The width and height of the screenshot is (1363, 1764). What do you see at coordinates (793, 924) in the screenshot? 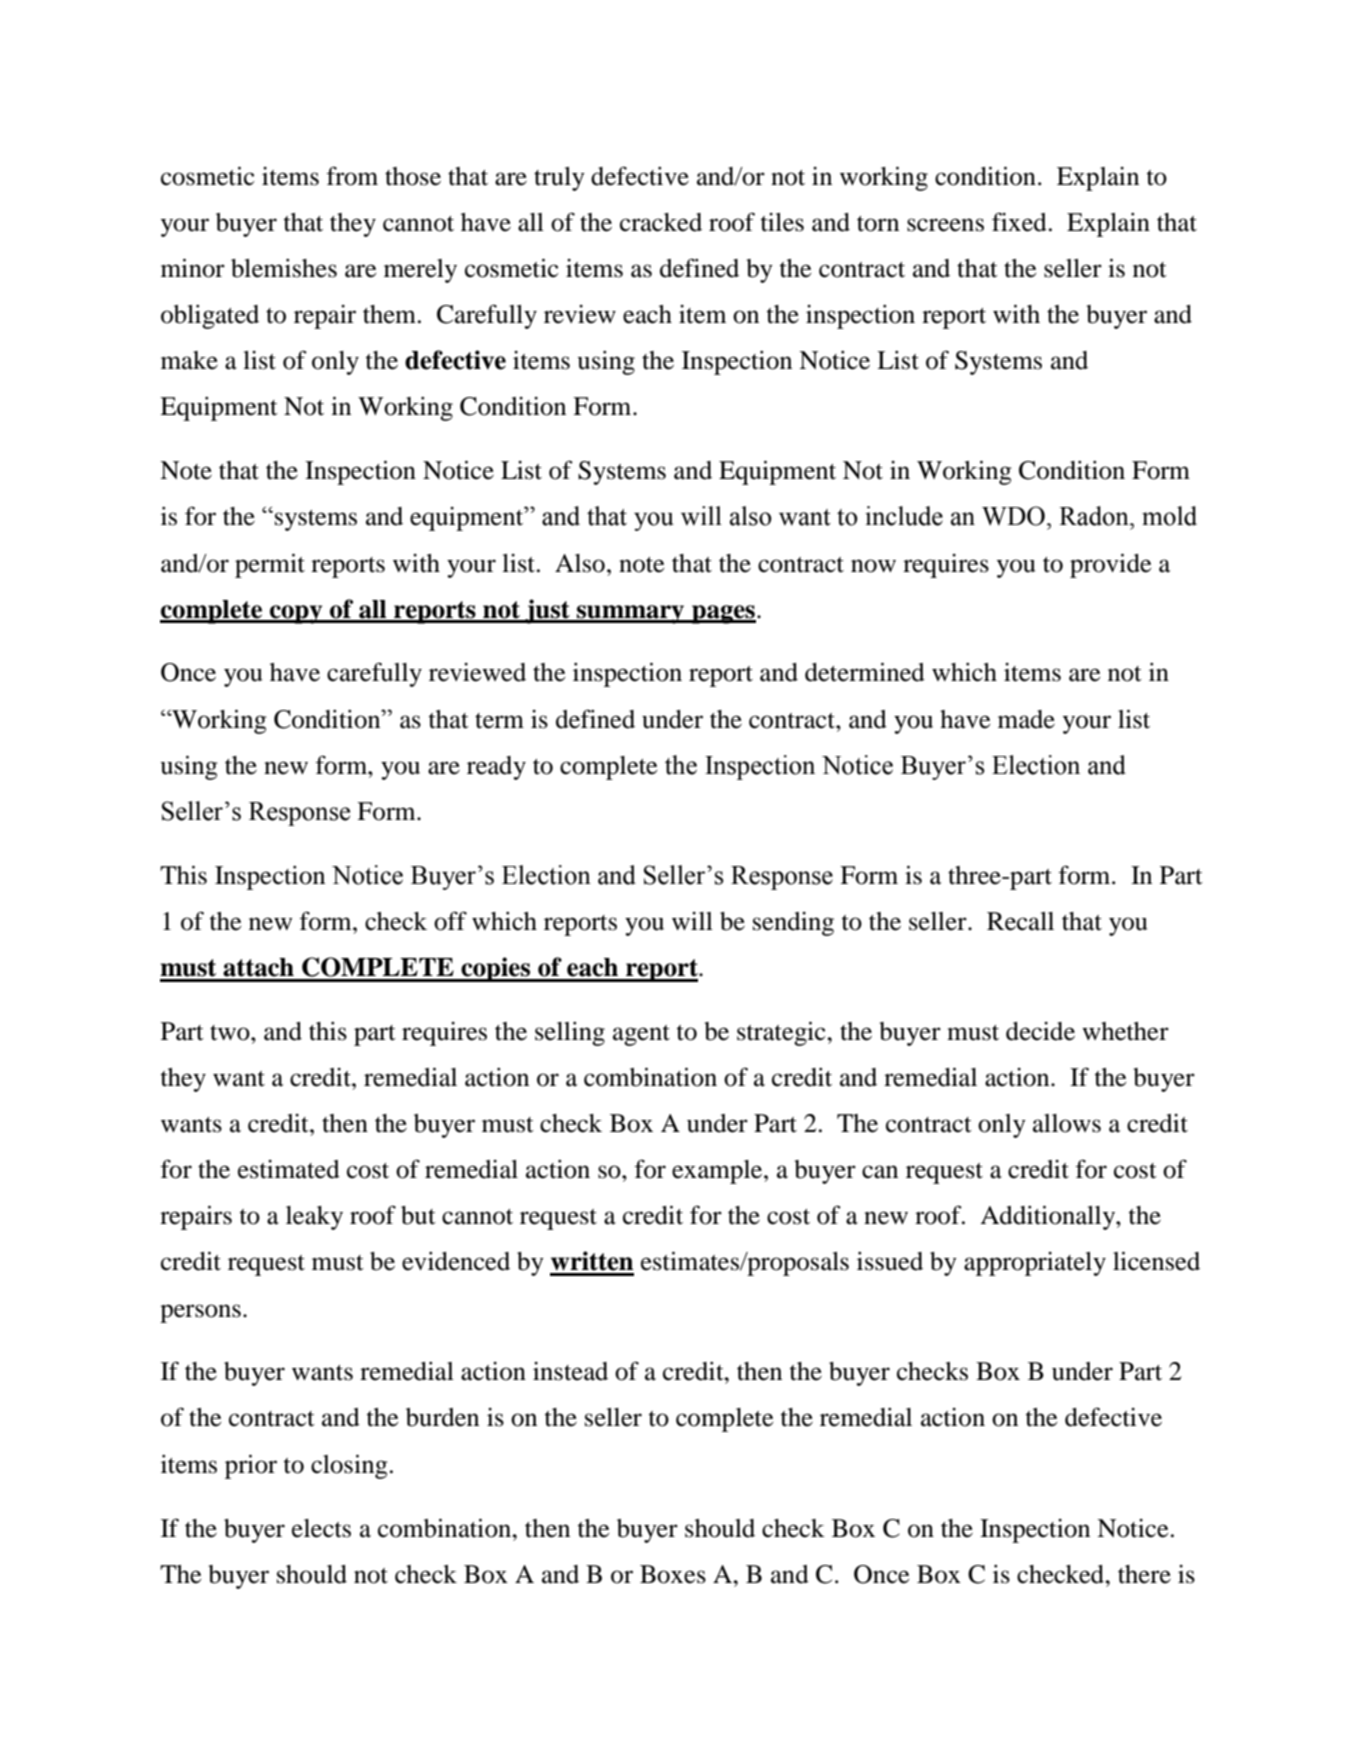
I see `sending` at bounding box center [793, 924].
